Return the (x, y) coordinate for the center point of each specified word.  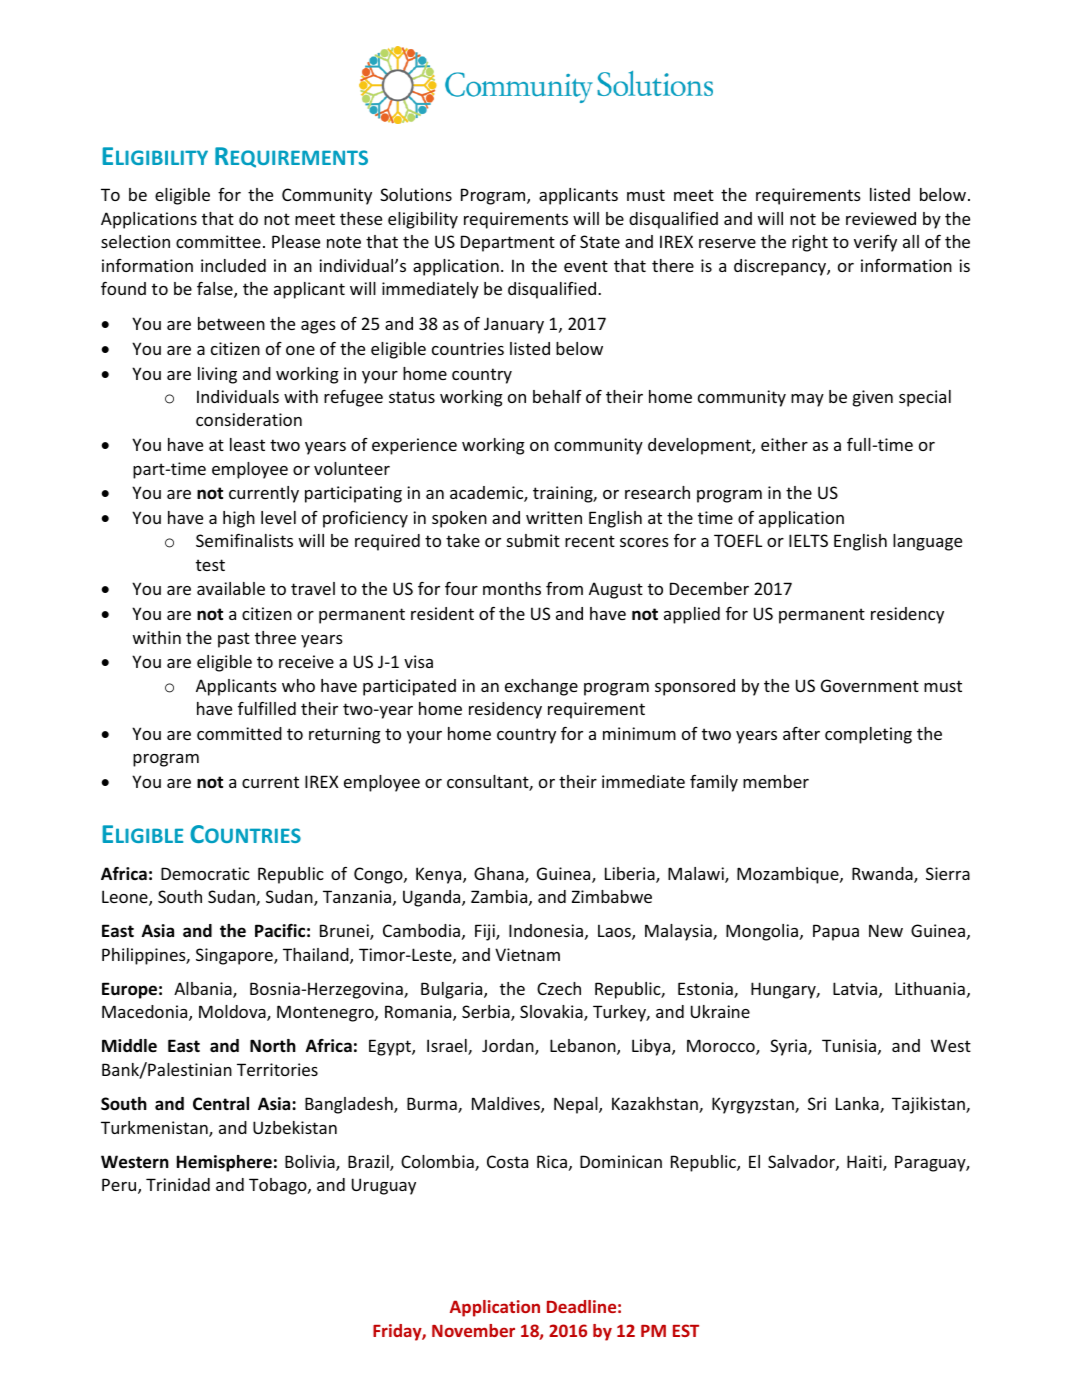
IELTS (808, 540)
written (554, 517)
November (473, 1330)
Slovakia (552, 1013)
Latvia (855, 988)
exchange (541, 687)
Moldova (233, 1013)
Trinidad (178, 1184)
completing (868, 735)
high (239, 519)
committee (218, 241)
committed (239, 733)
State (600, 241)
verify (875, 243)
